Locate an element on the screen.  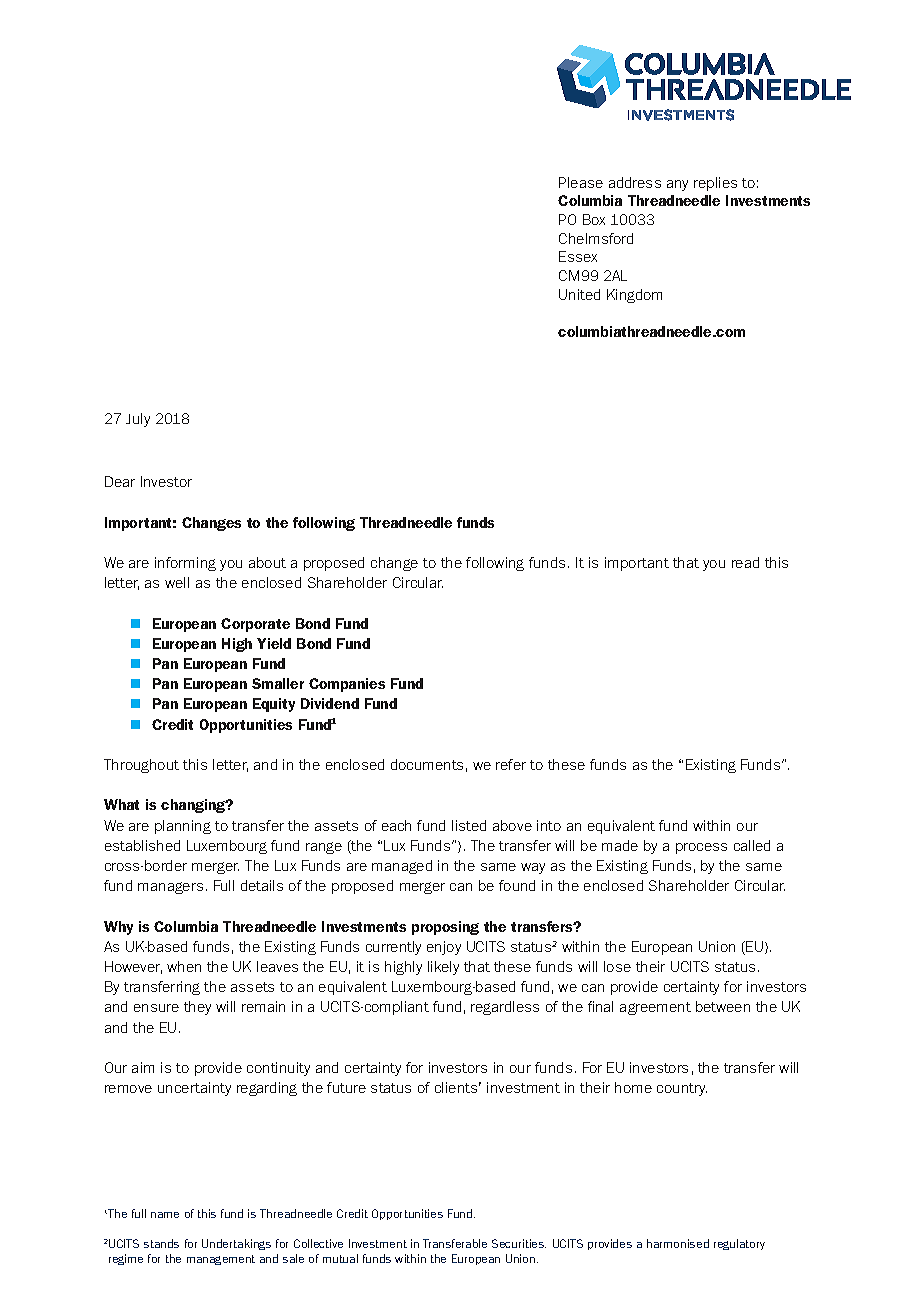
process is located at coordinates (701, 848).
